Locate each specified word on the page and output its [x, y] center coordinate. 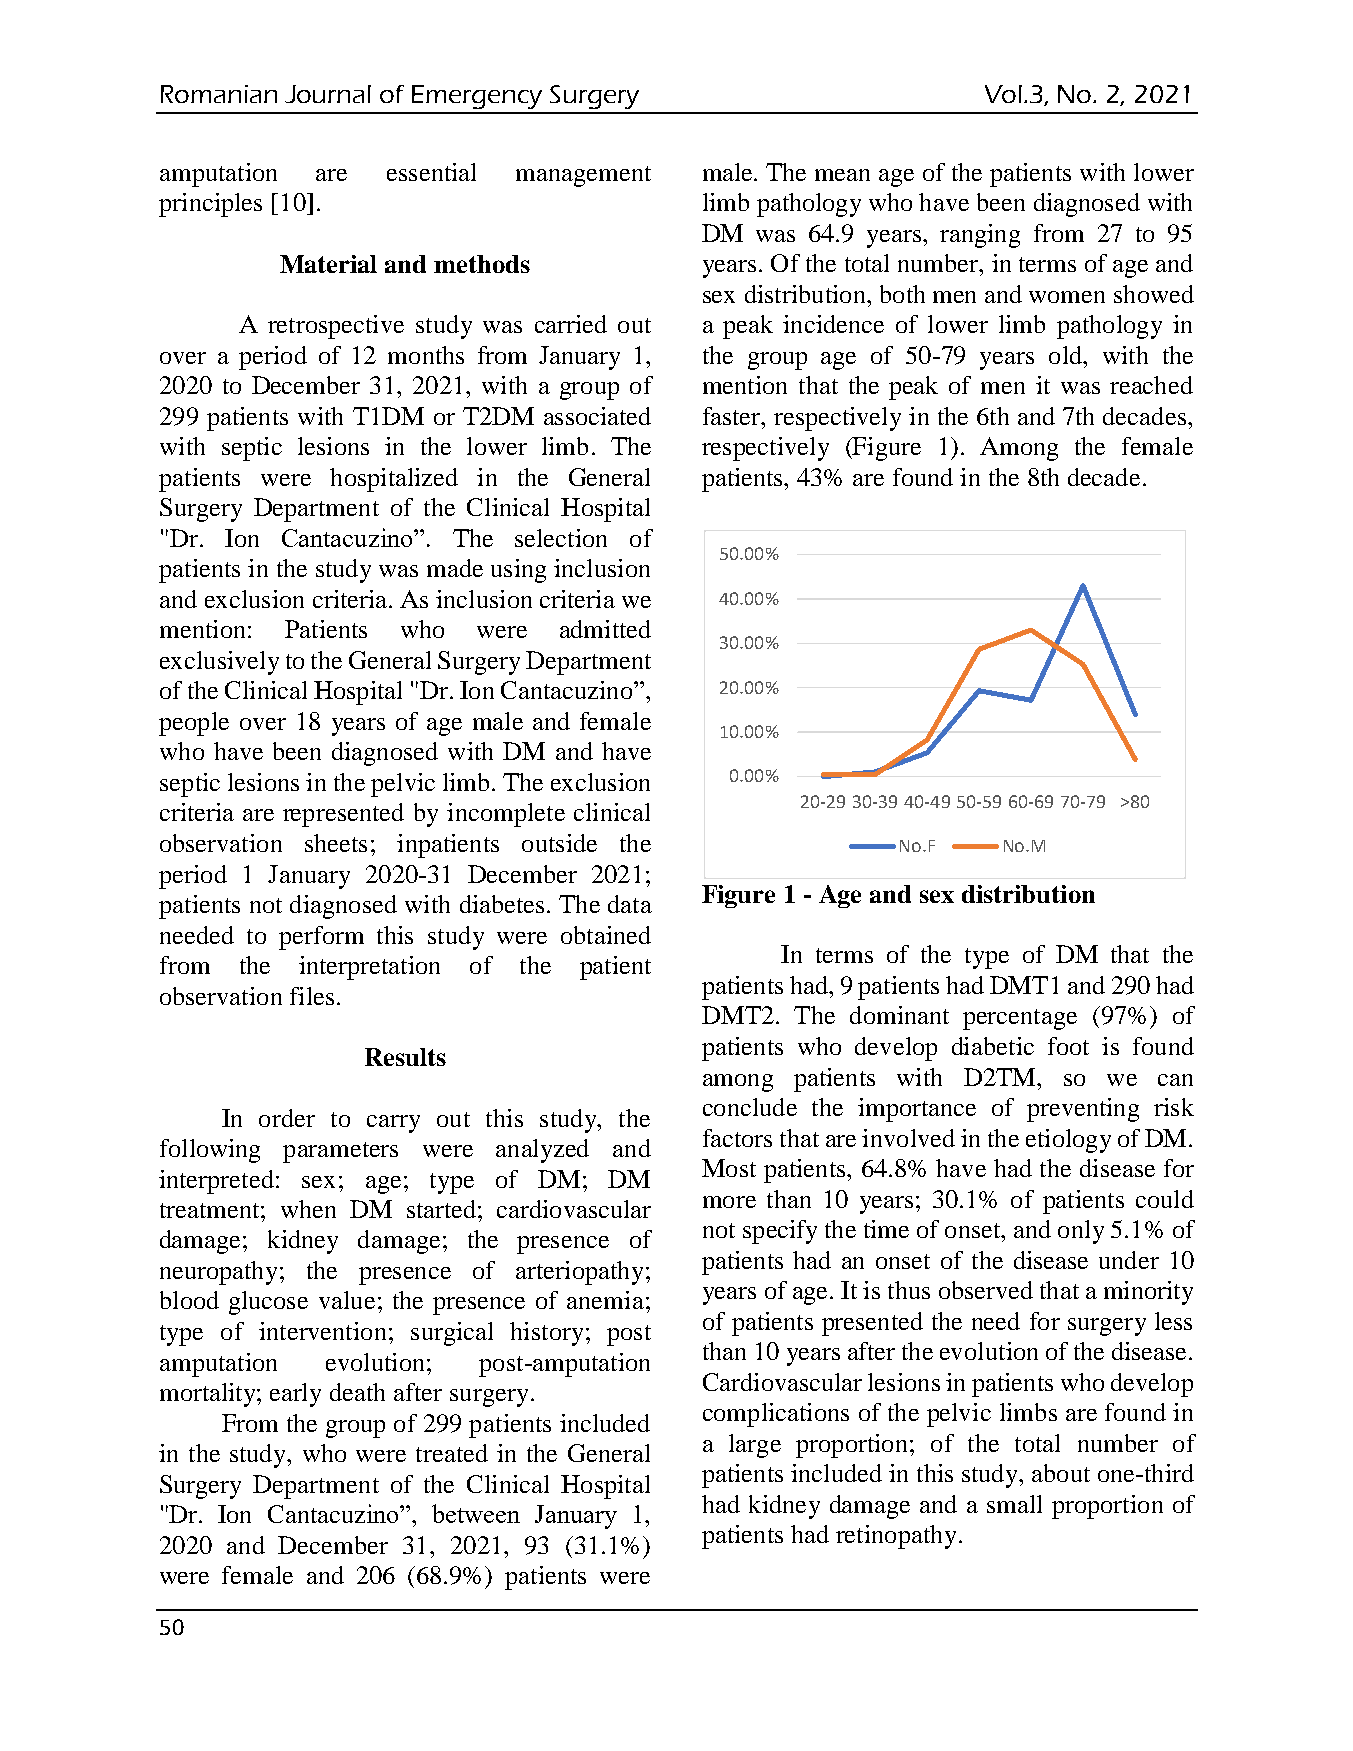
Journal [328, 94]
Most [729, 1168]
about [1061, 1473]
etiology [1068, 1141]
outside [559, 843]
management [583, 176]
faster [733, 416]
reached [1151, 385]
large [755, 1446]
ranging [980, 236]
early [295, 1395]
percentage [1020, 1019]
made [455, 568]
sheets [336, 843]
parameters [340, 1152]
